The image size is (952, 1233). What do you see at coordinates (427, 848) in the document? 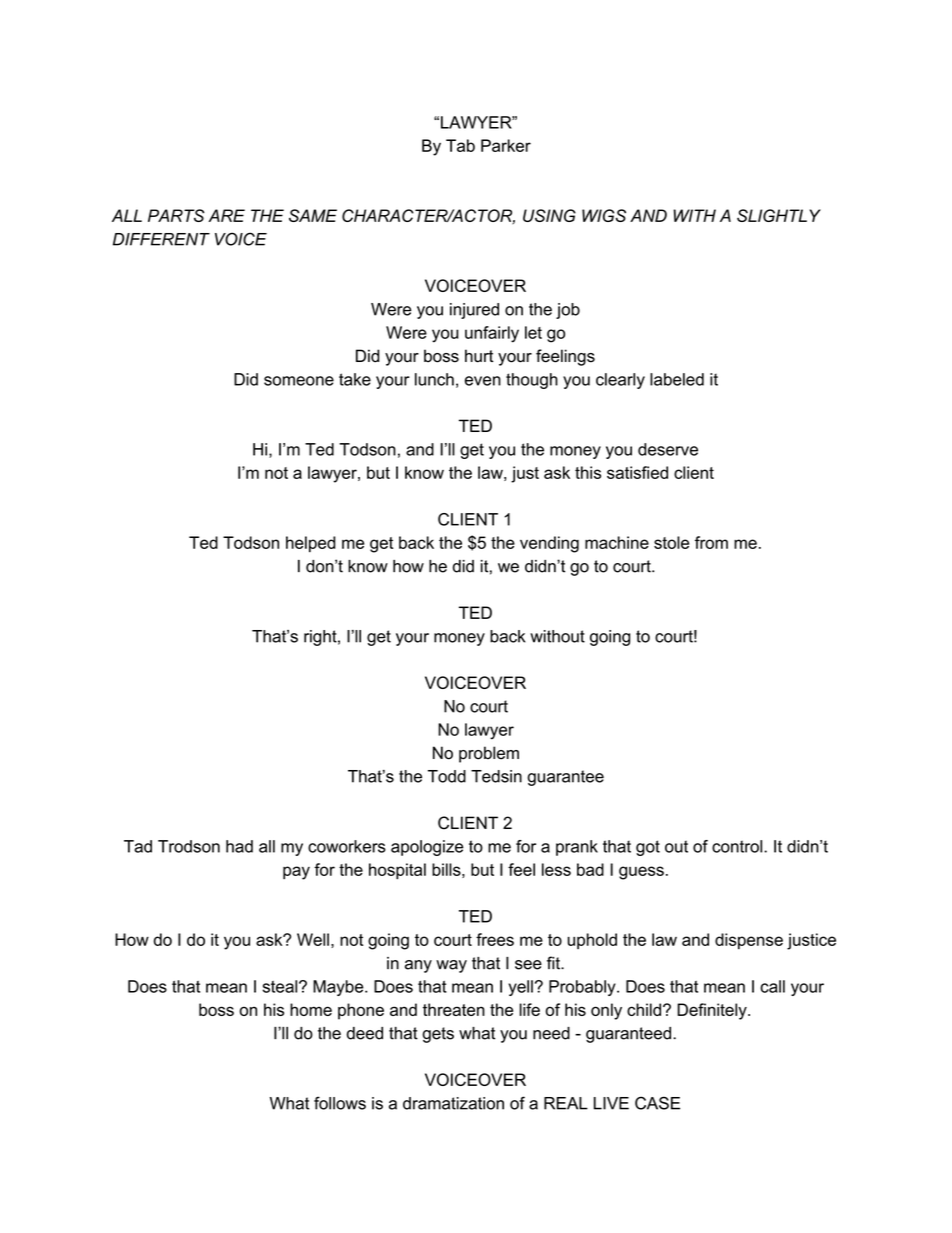
I see `apologize` at bounding box center [427, 848].
